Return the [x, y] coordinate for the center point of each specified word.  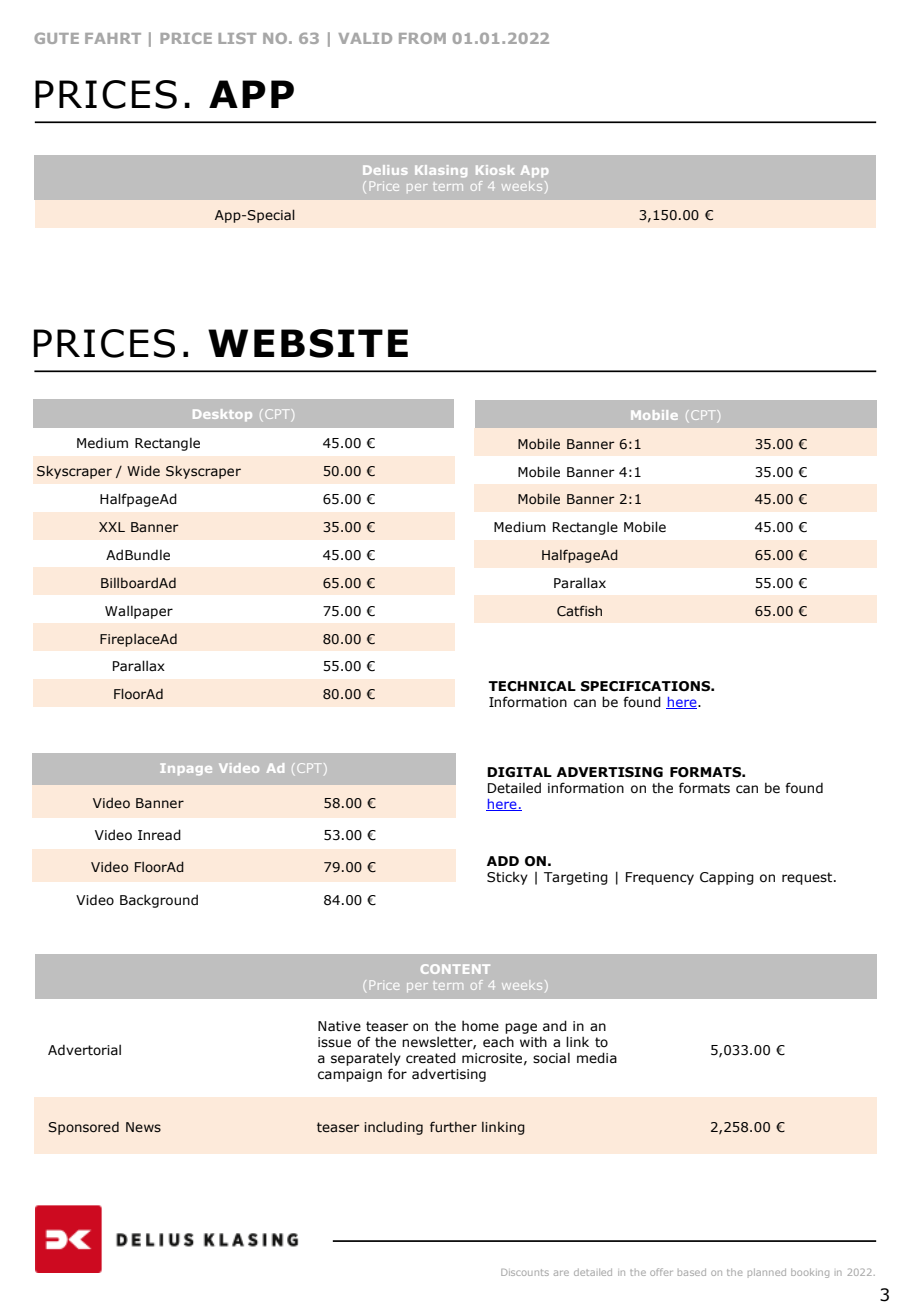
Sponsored [83, 1128]
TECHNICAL [532, 686]
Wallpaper [139, 612]
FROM [422, 38]
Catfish [579, 611]
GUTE [56, 38]
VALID [365, 38]
